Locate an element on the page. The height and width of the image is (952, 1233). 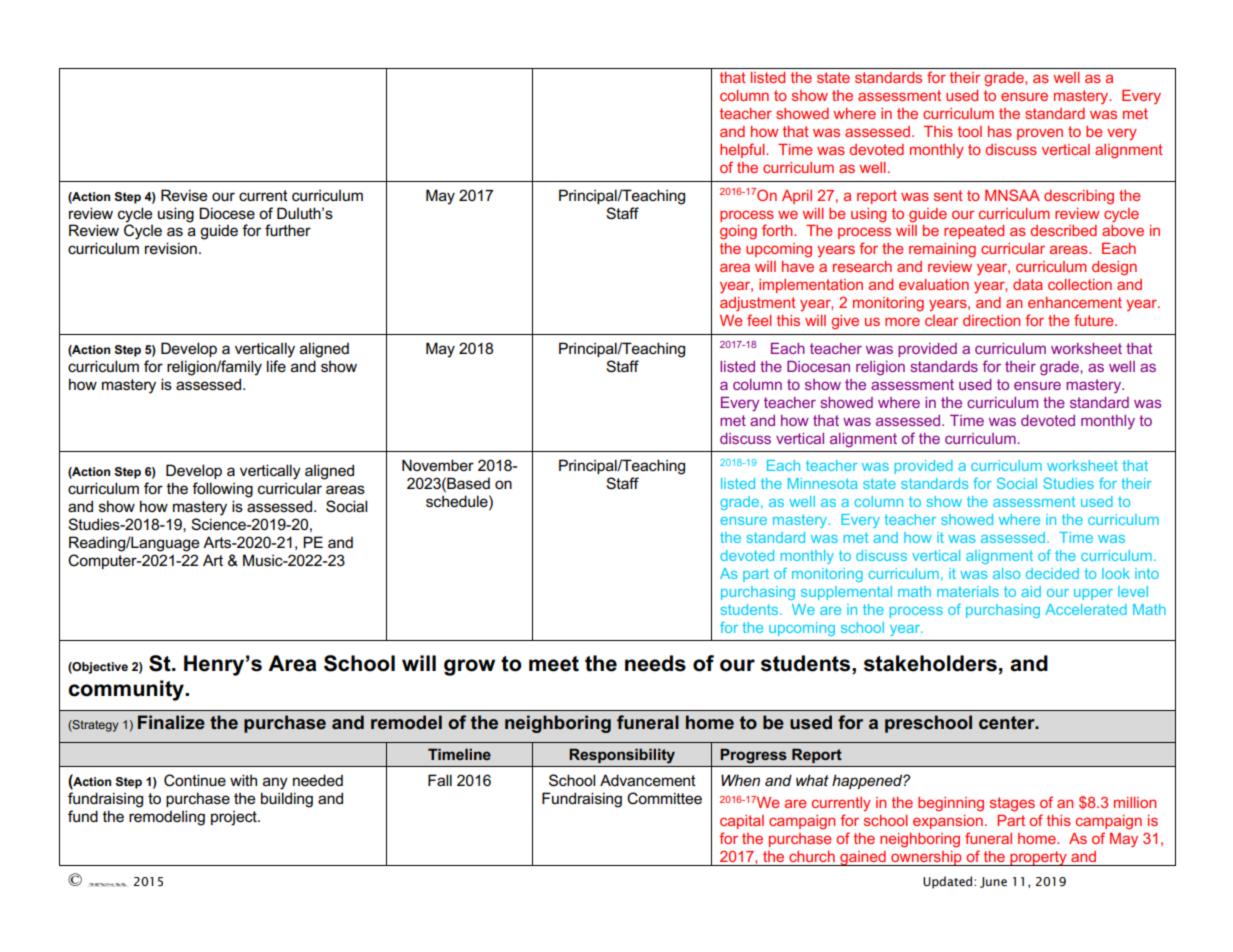
revision is located at coordinates (171, 248).
